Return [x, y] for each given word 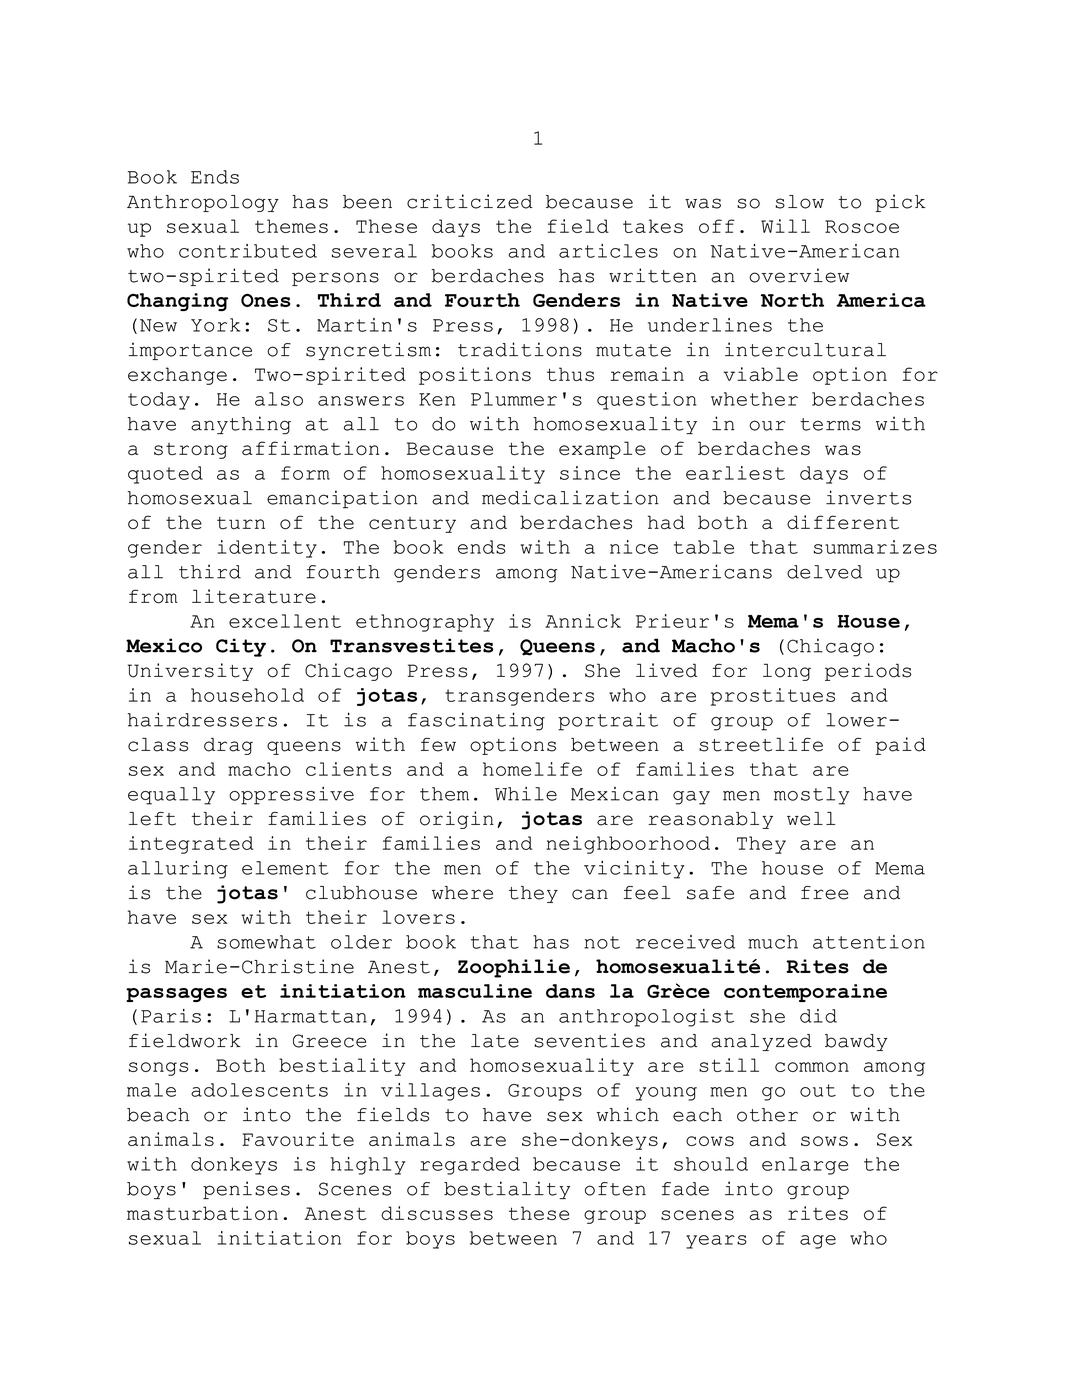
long [787, 672]
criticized [470, 201]
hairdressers [202, 719]
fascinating [476, 721]
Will [785, 226]
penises [246, 1190]
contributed [248, 251]
